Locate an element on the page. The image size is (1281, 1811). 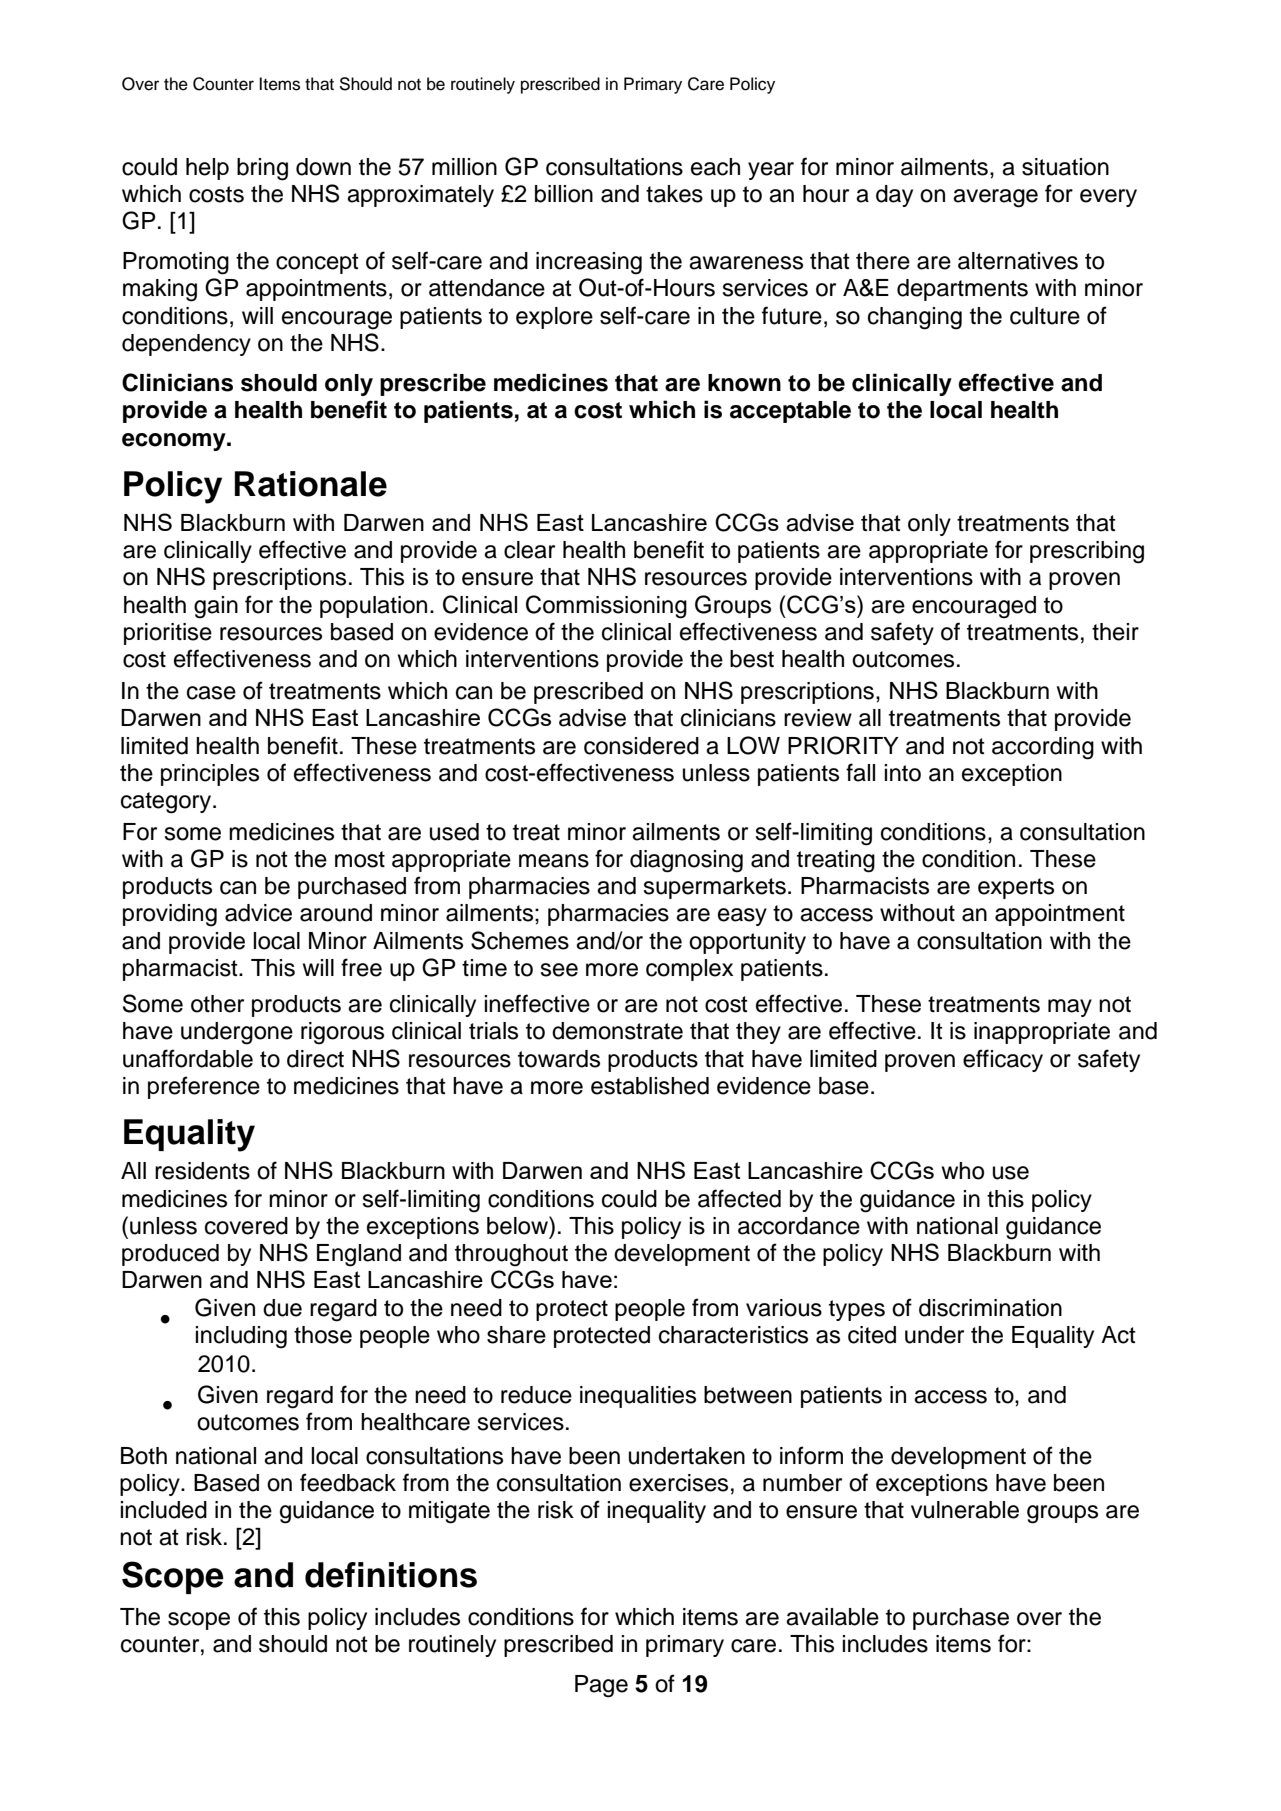
efficacy is located at coordinates (1003, 1060).
